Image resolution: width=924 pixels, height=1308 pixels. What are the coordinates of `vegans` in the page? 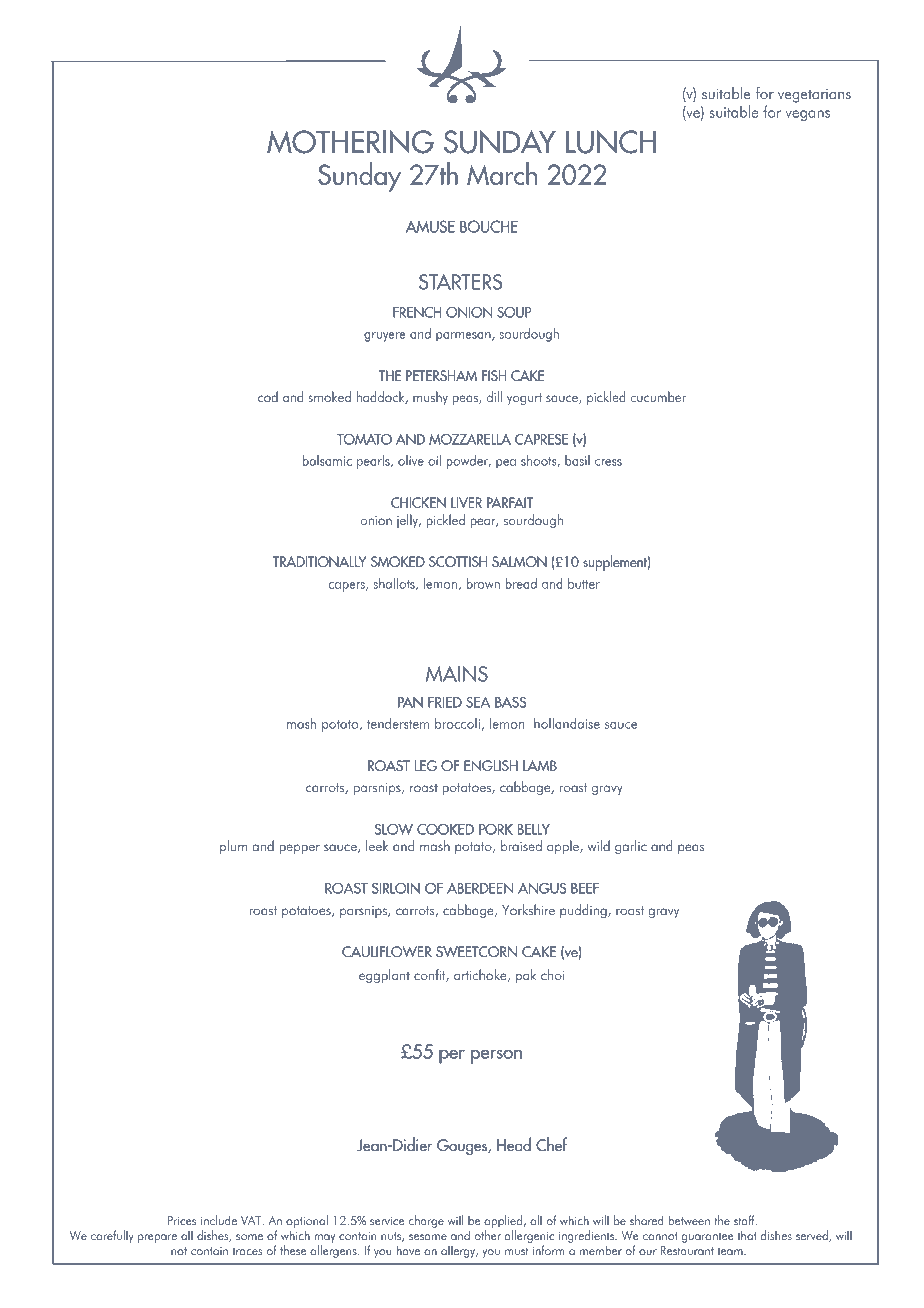 It's located at (808, 115).
